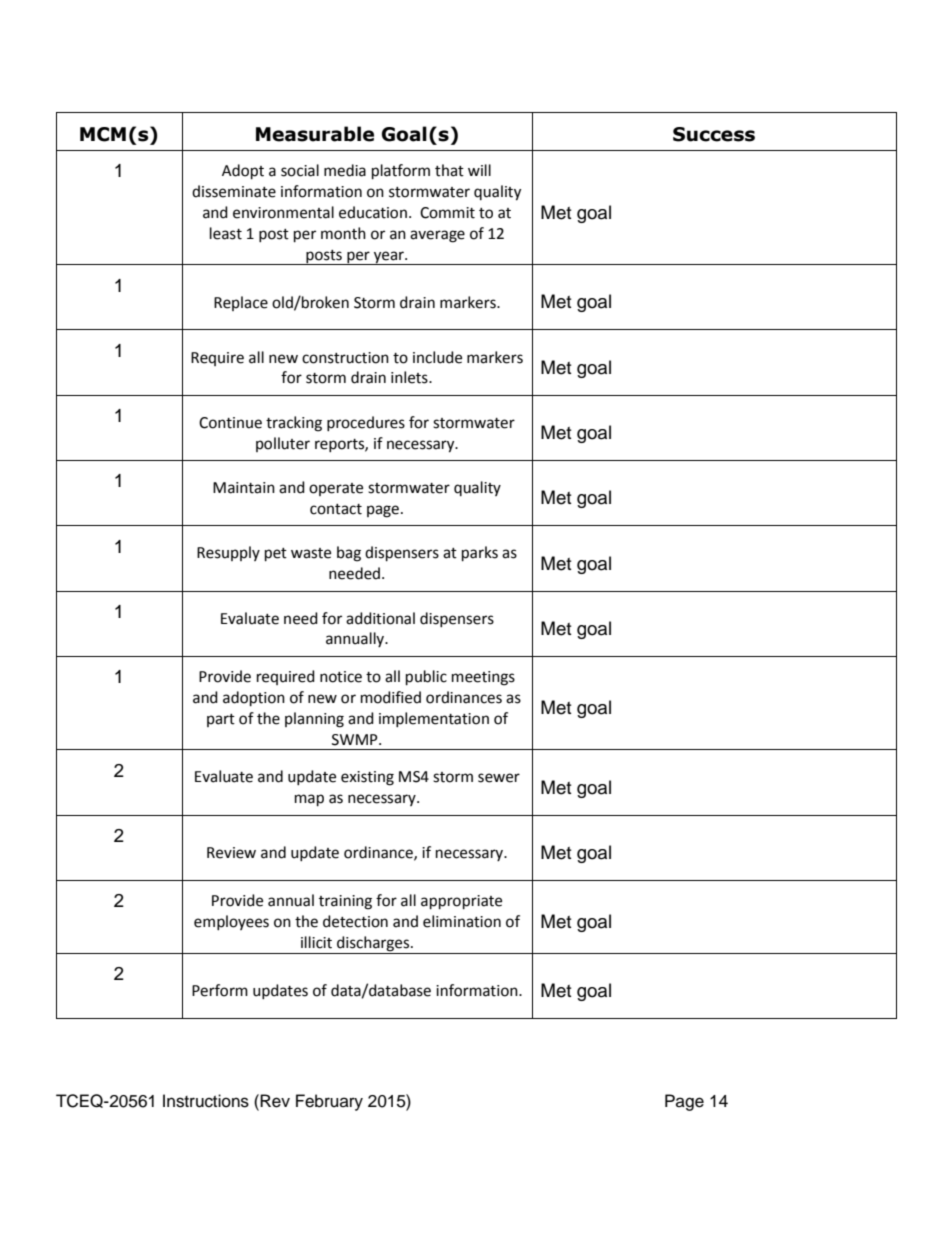 This screenshot has height=1233, width=952. Describe the element at coordinates (480, 554) in the screenshot. I see `parks` at that location.
